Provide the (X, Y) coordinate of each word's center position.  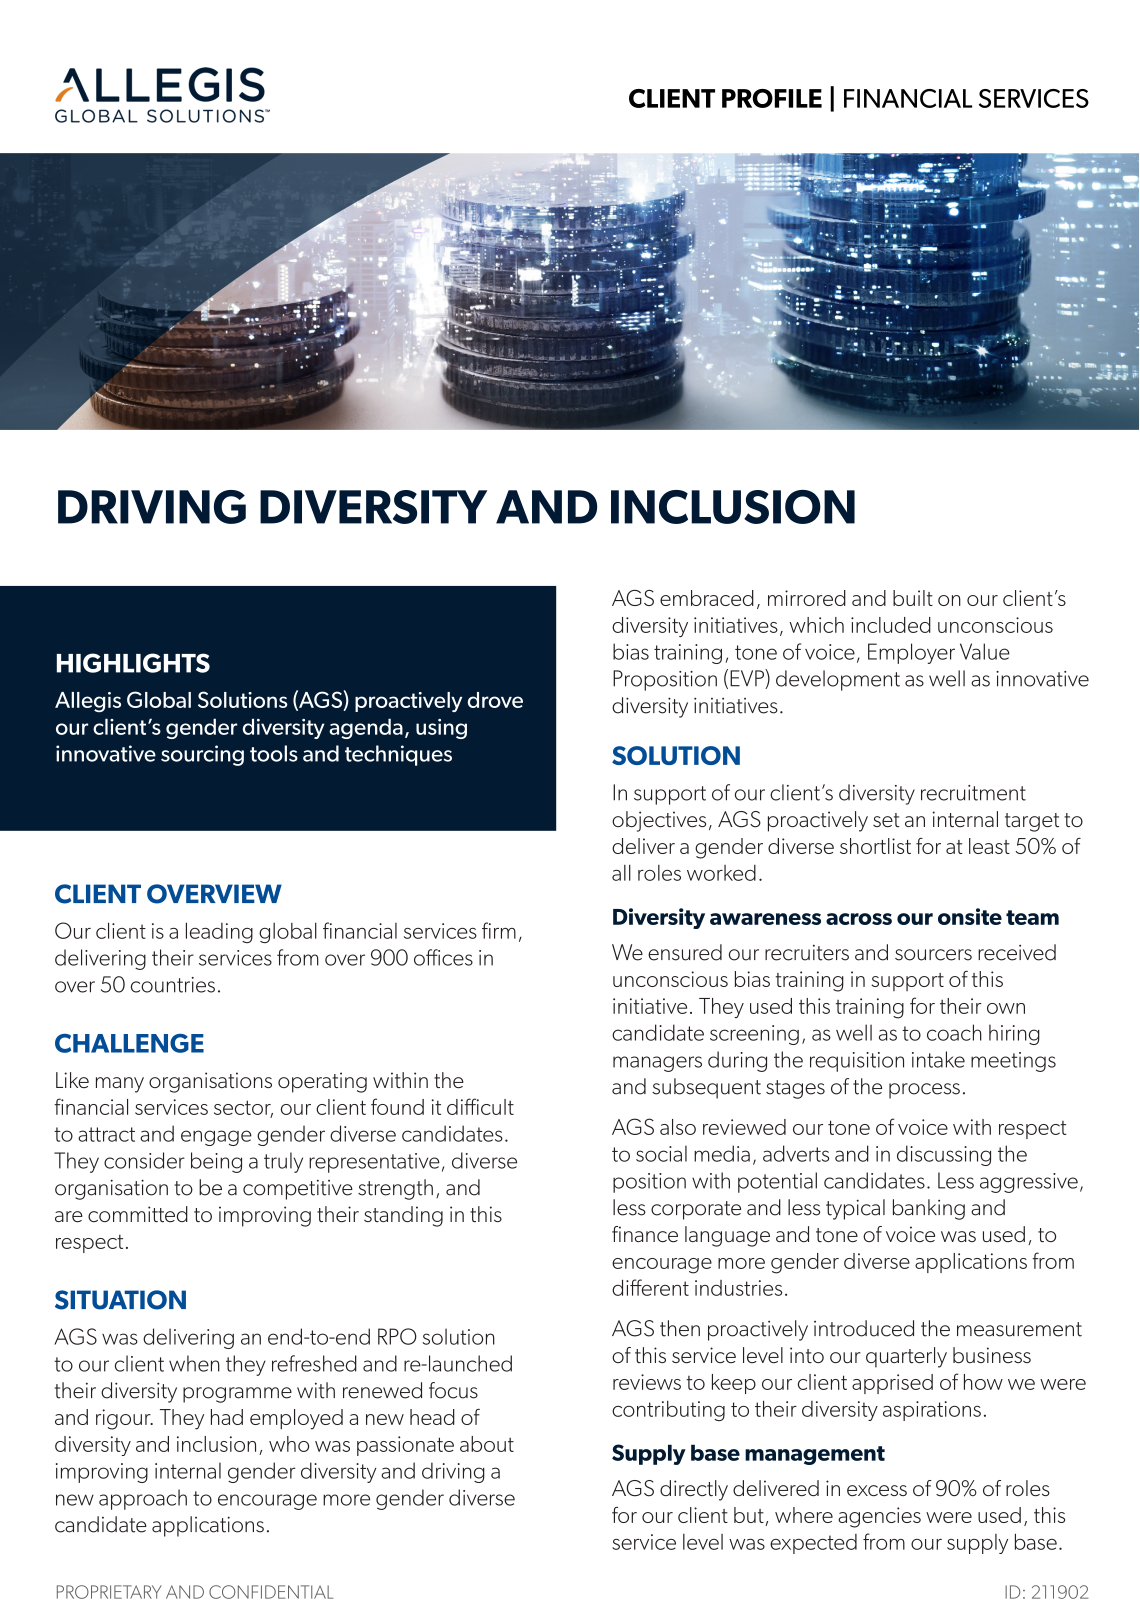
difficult (480, 1106)
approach (143, 1499)
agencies (879, 1517)
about (487, 1444)
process (924, 1091)
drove (495, 700)
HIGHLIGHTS (133, 663)
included (891, 625)
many (120, 1085)
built (913, 598)
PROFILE (772, 98)
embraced (707, 598)
